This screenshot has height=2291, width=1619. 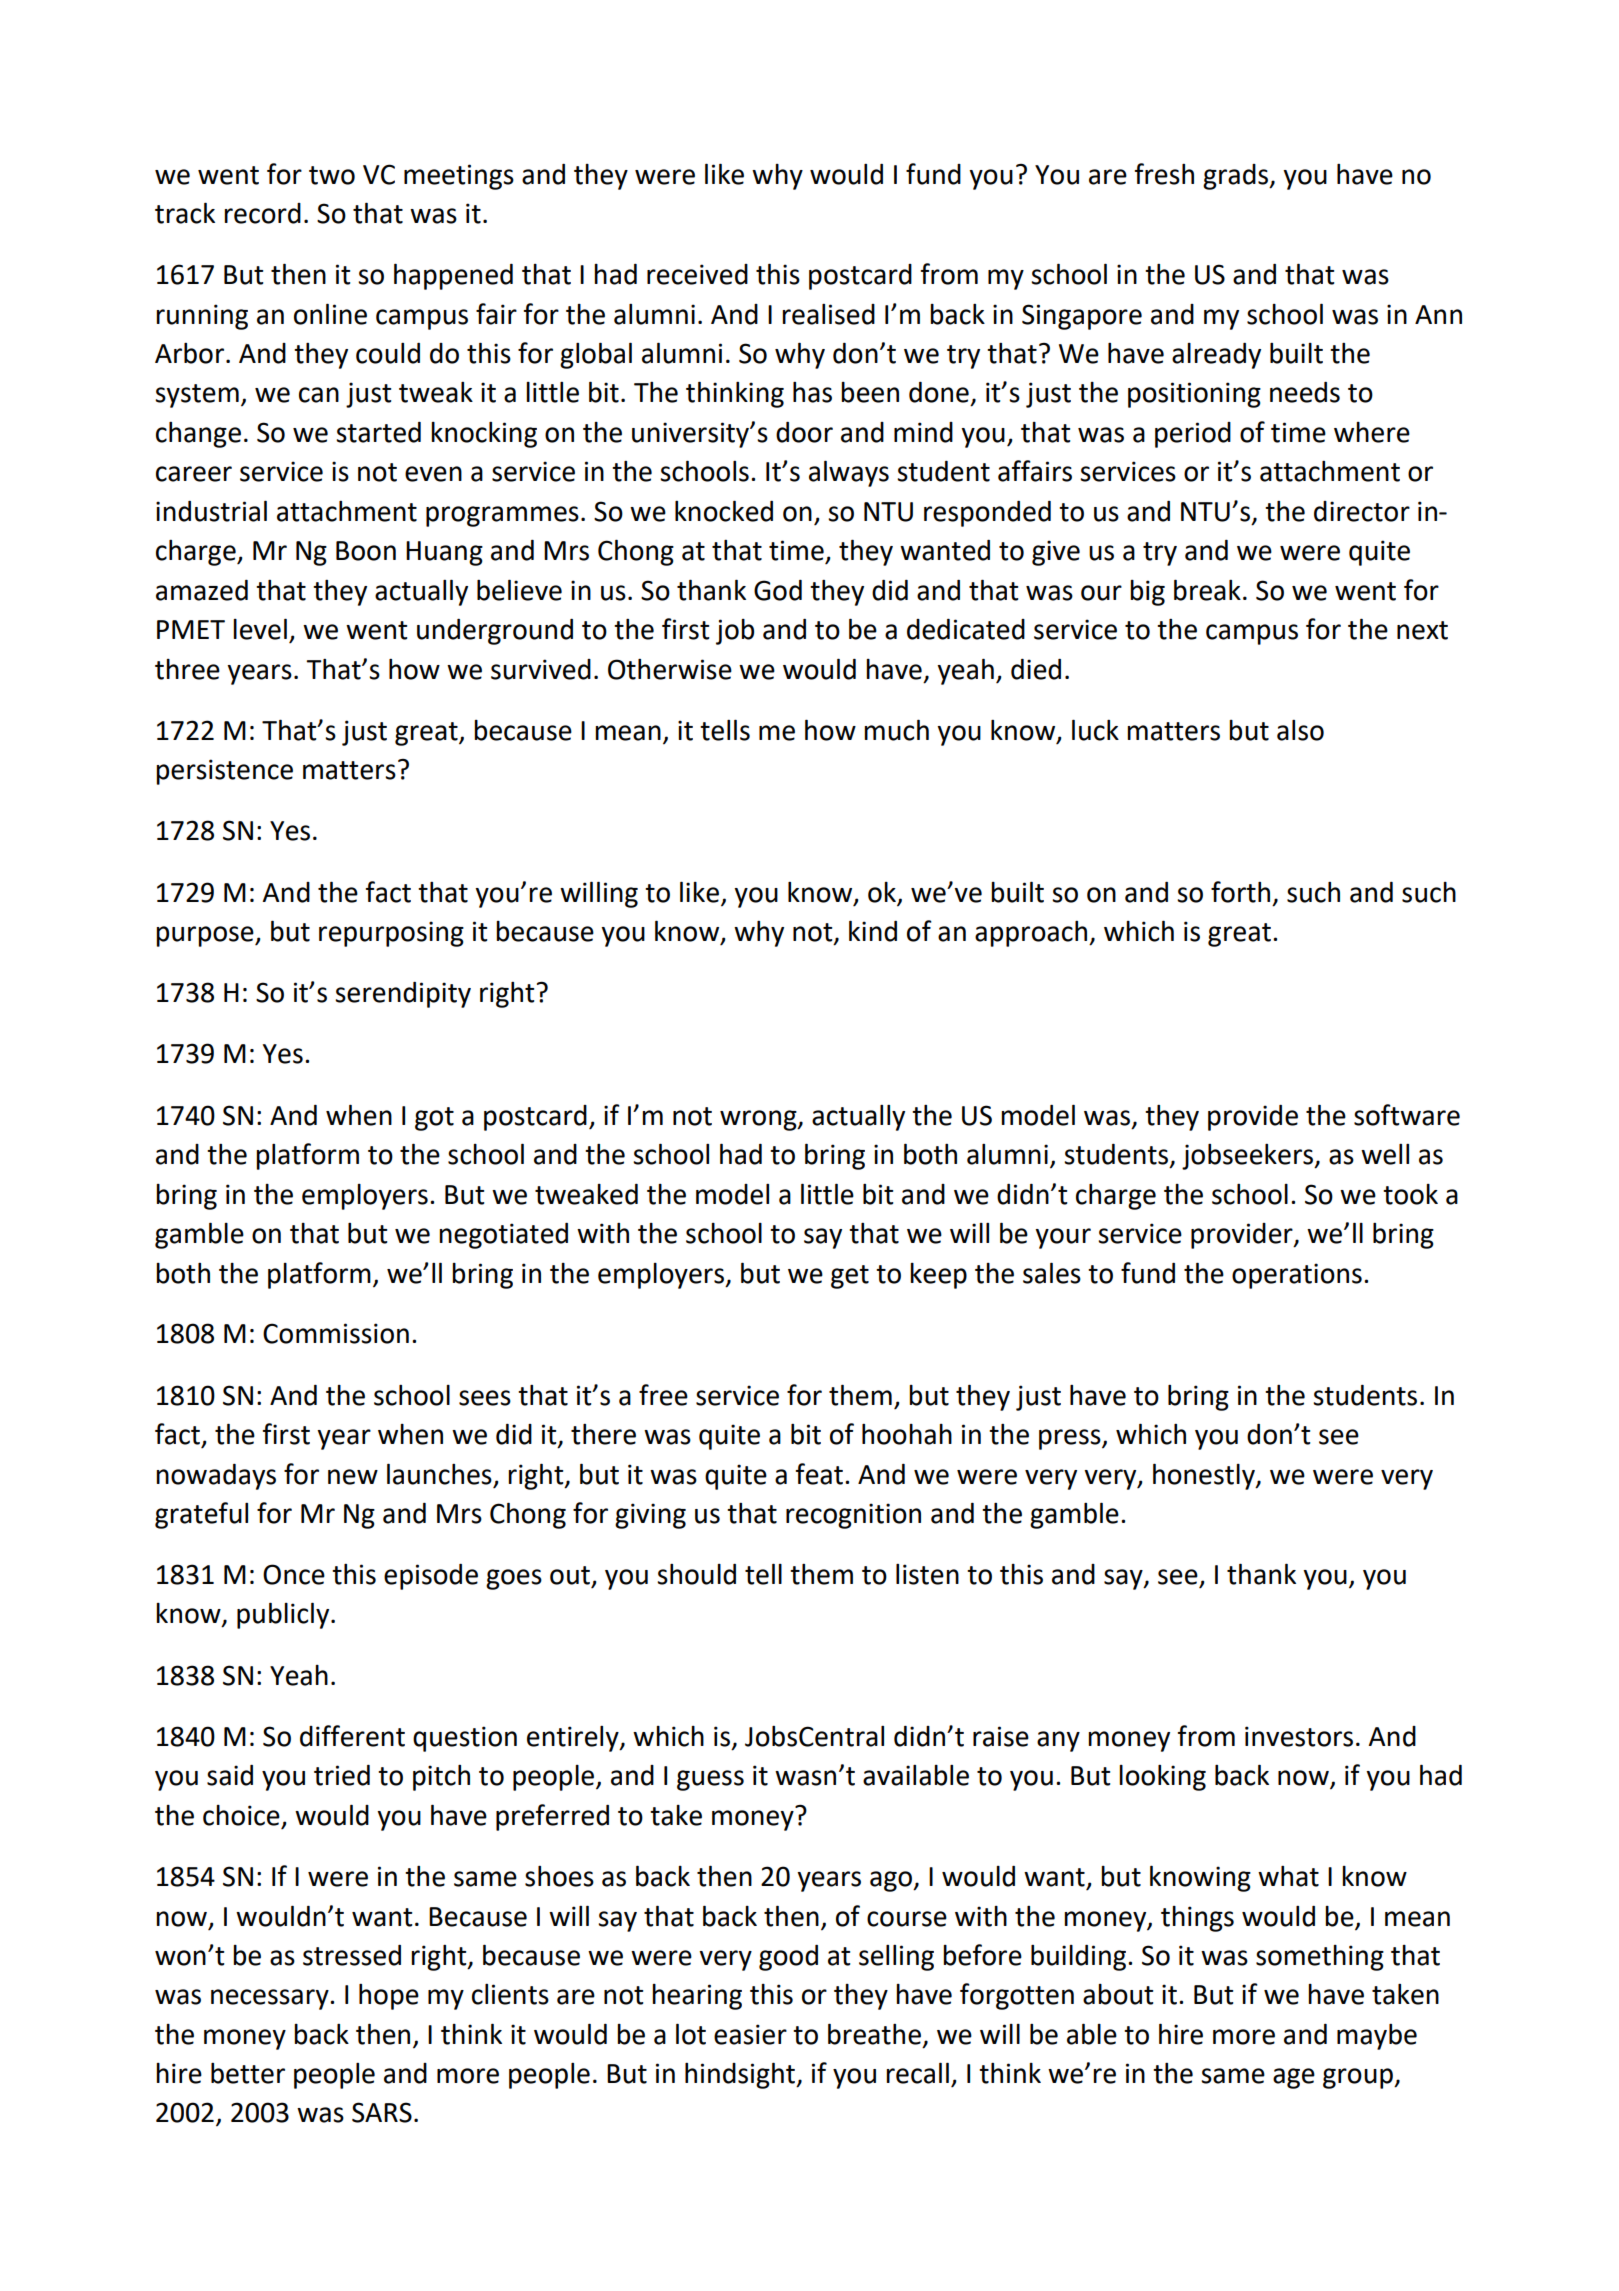 What do you see at coordinates (1237, 177) in the screenshot?
I see `grads` at bounding box center [1237, 177].
